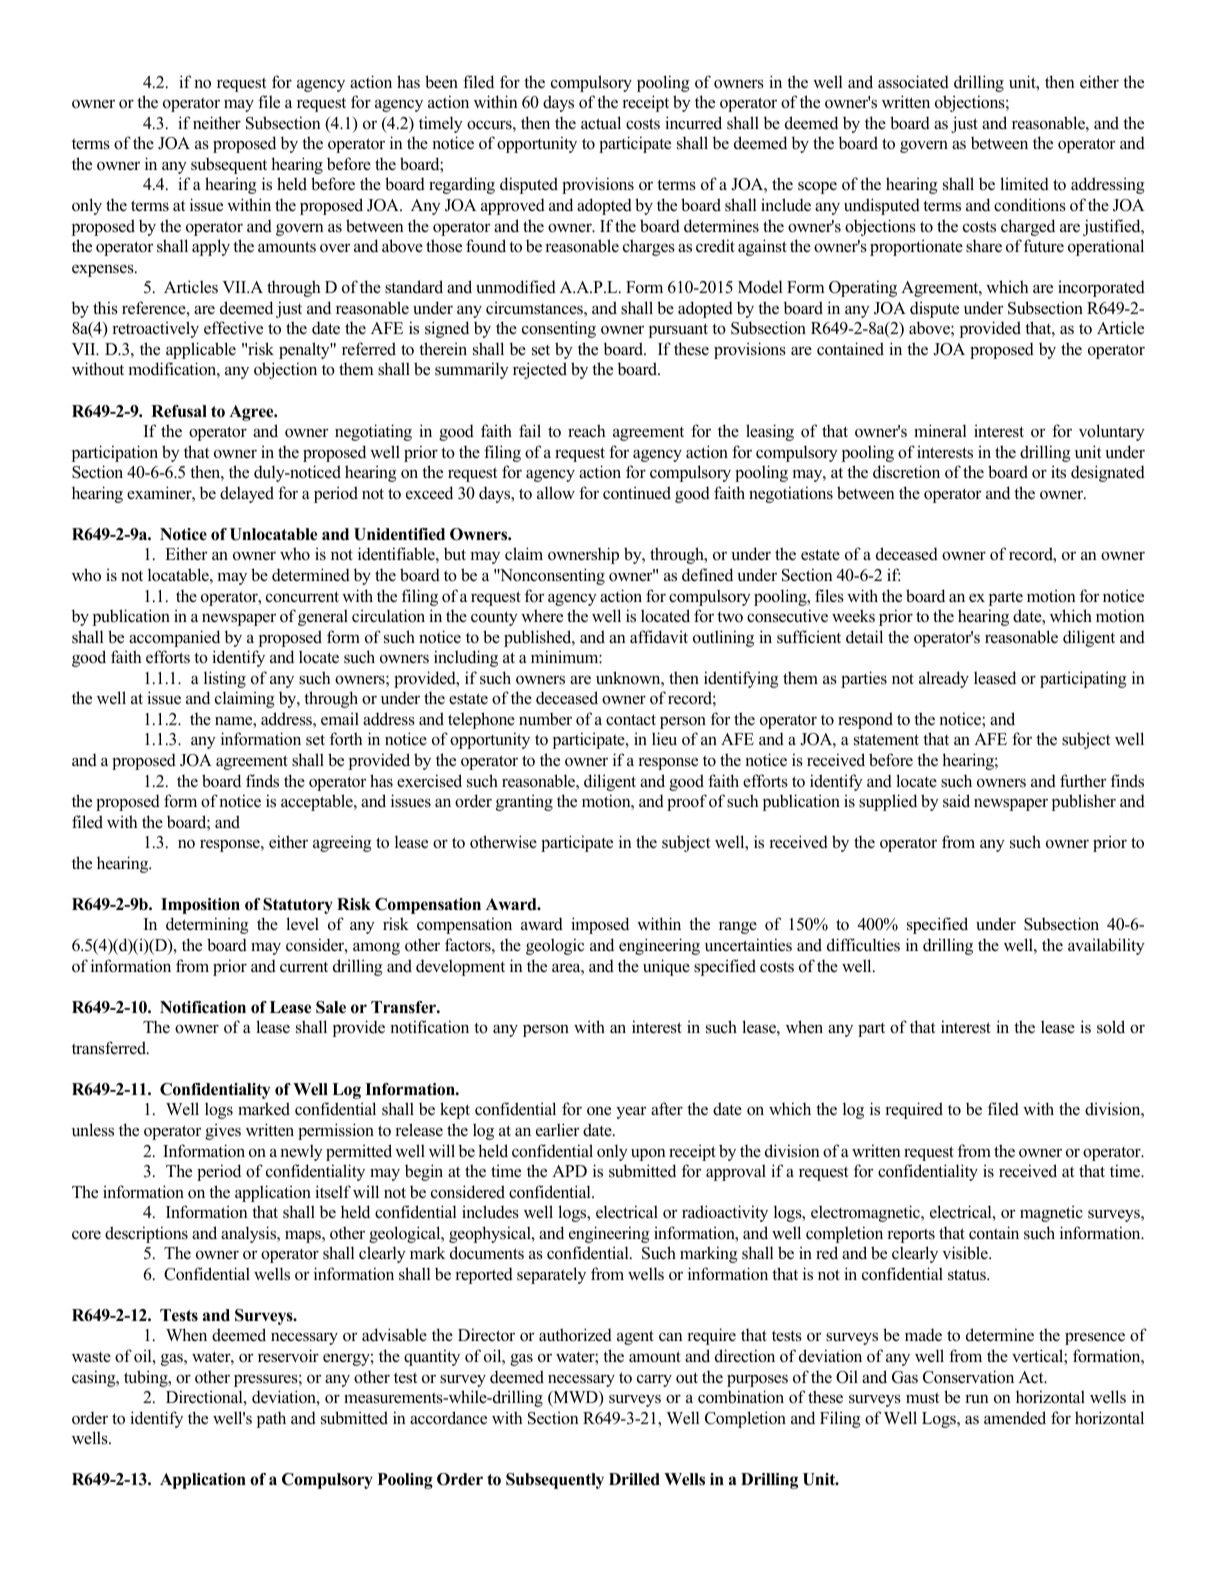 This screenshot has height=1573, width=1216. Describe the element at coordinates (211, 247) in the screenshot. I see `apply` at that location.
